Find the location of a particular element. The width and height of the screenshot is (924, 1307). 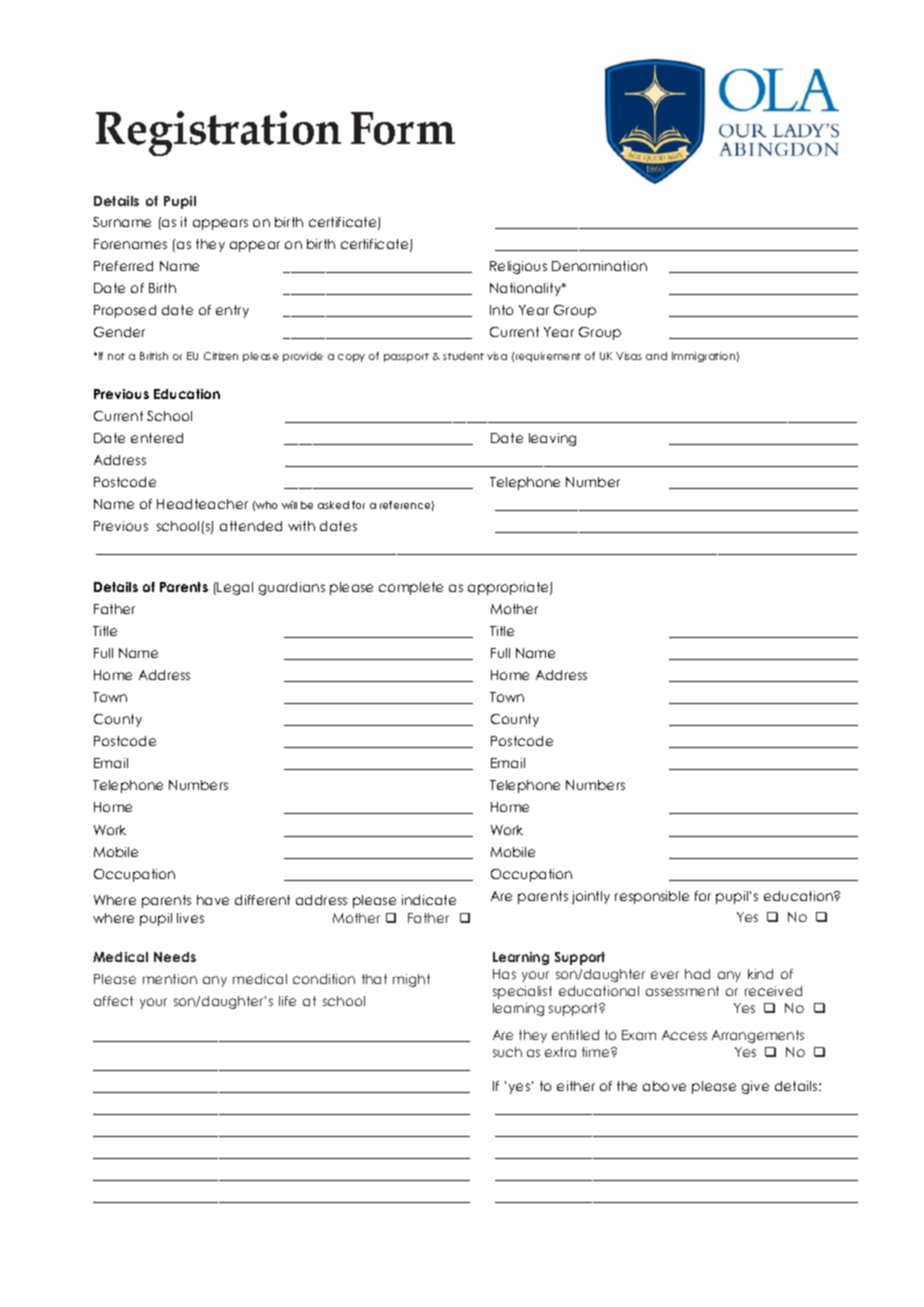

entry is located at coordinates (232, 311).
